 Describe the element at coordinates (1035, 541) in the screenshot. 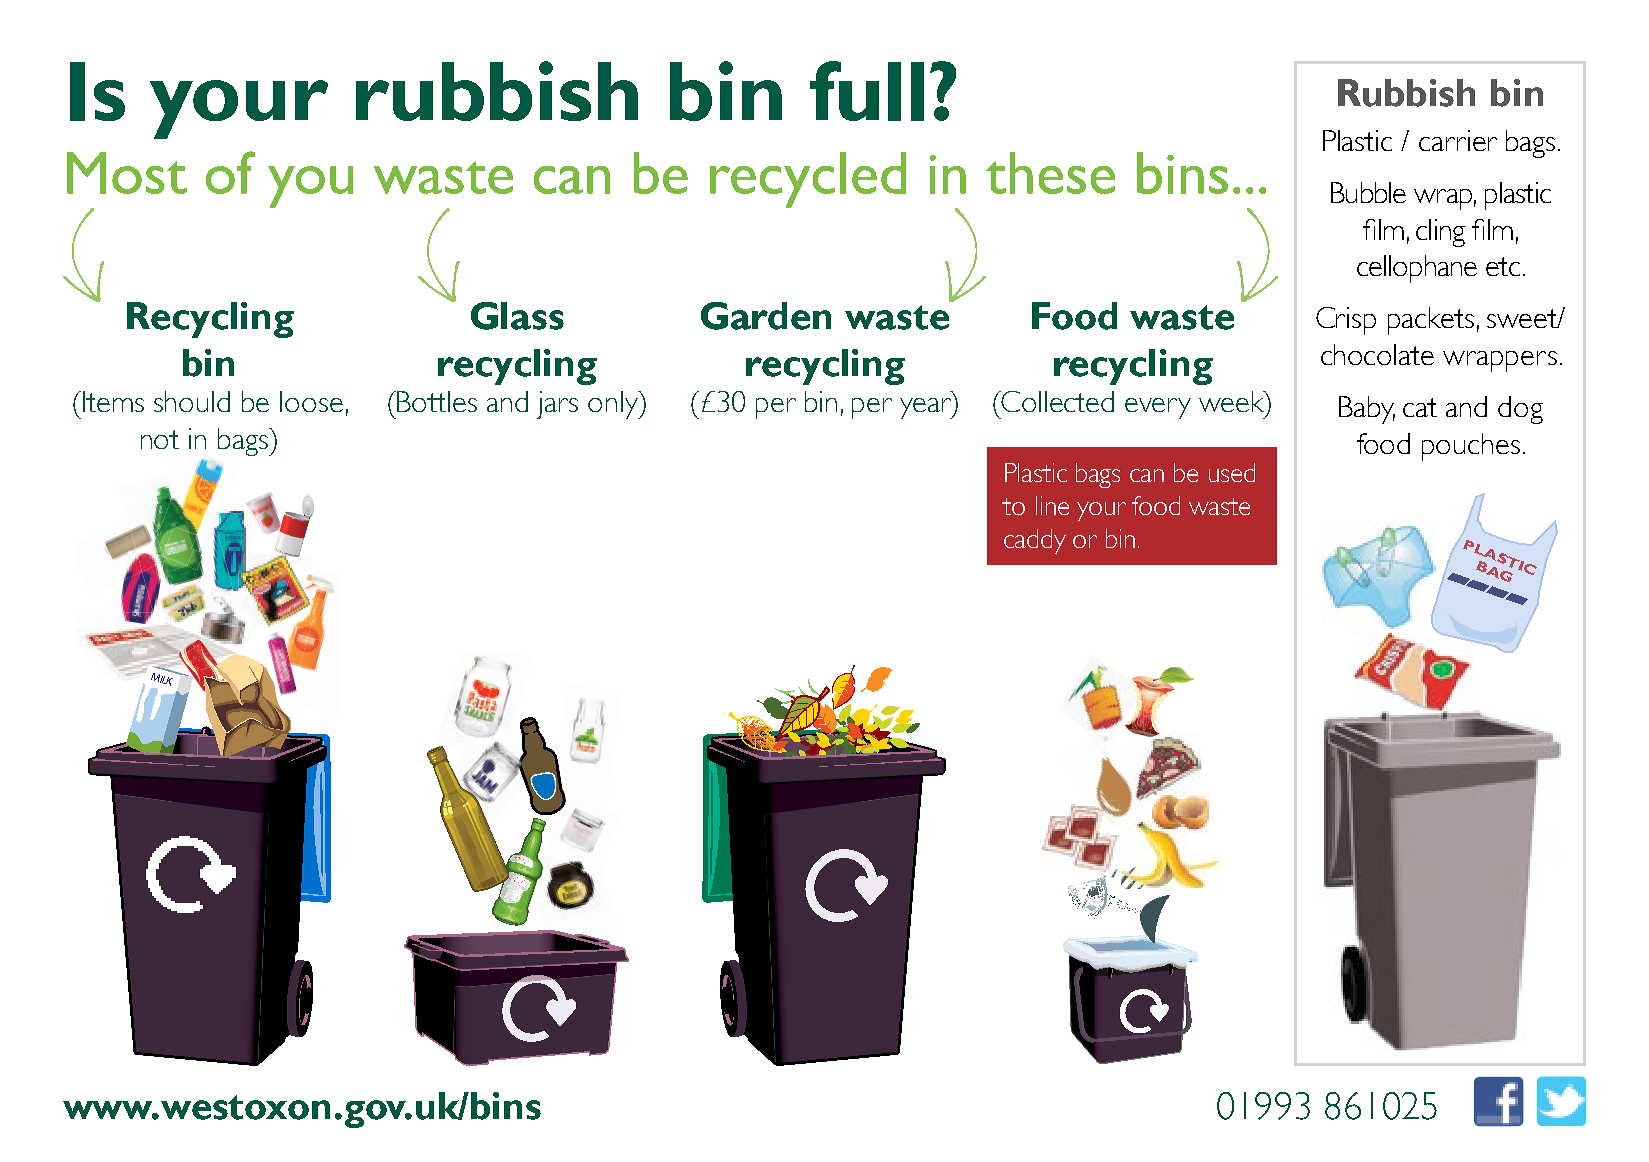

I see `caddy` at that location.
